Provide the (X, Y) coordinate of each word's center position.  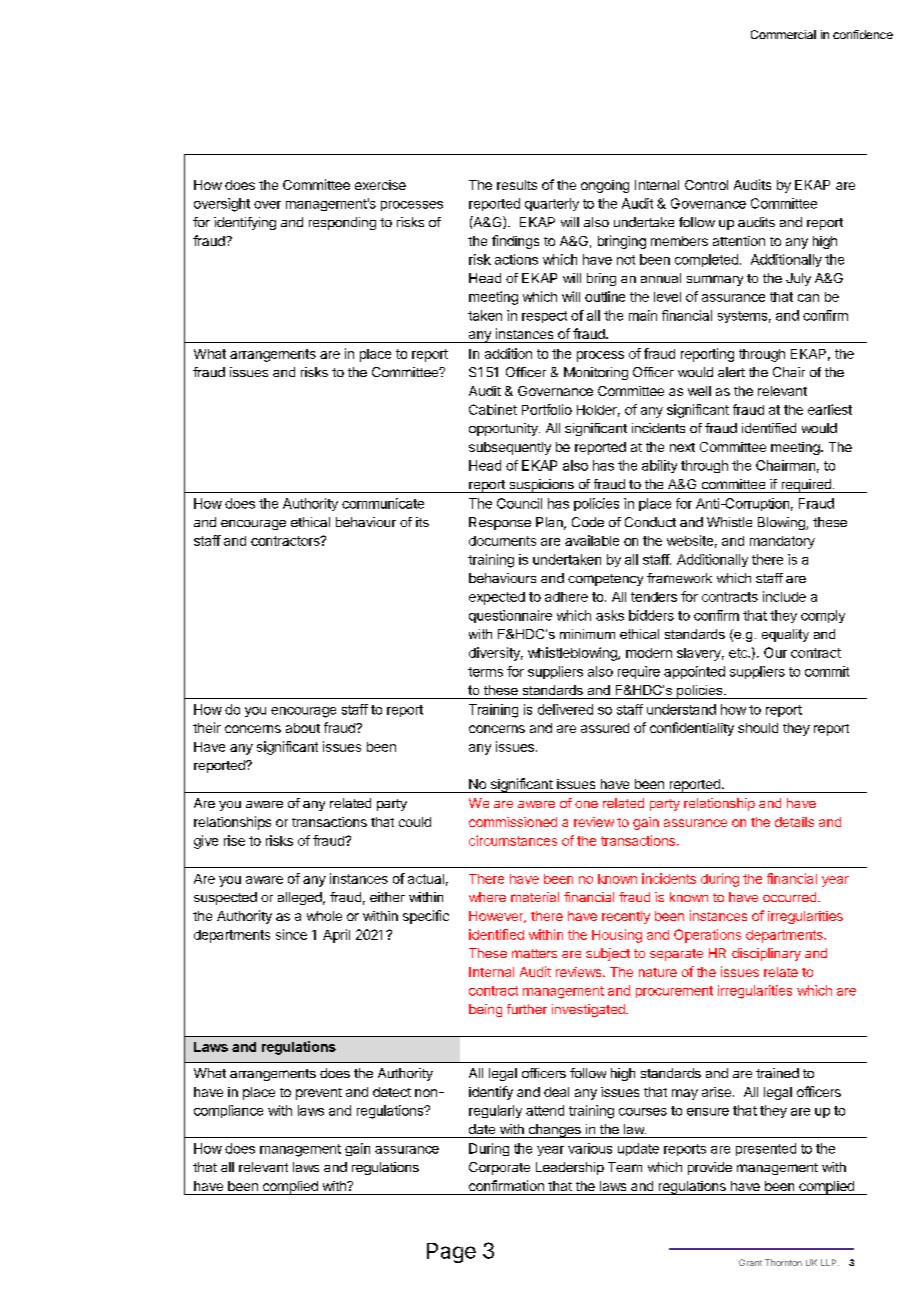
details (794, 822)
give (206, 842)
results (517, 185)
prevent (319, 1094)
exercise (380, 185)
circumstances (513, 840)
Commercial (783, 34)
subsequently (510, 448)
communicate (383, 503)
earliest (830, 409)
